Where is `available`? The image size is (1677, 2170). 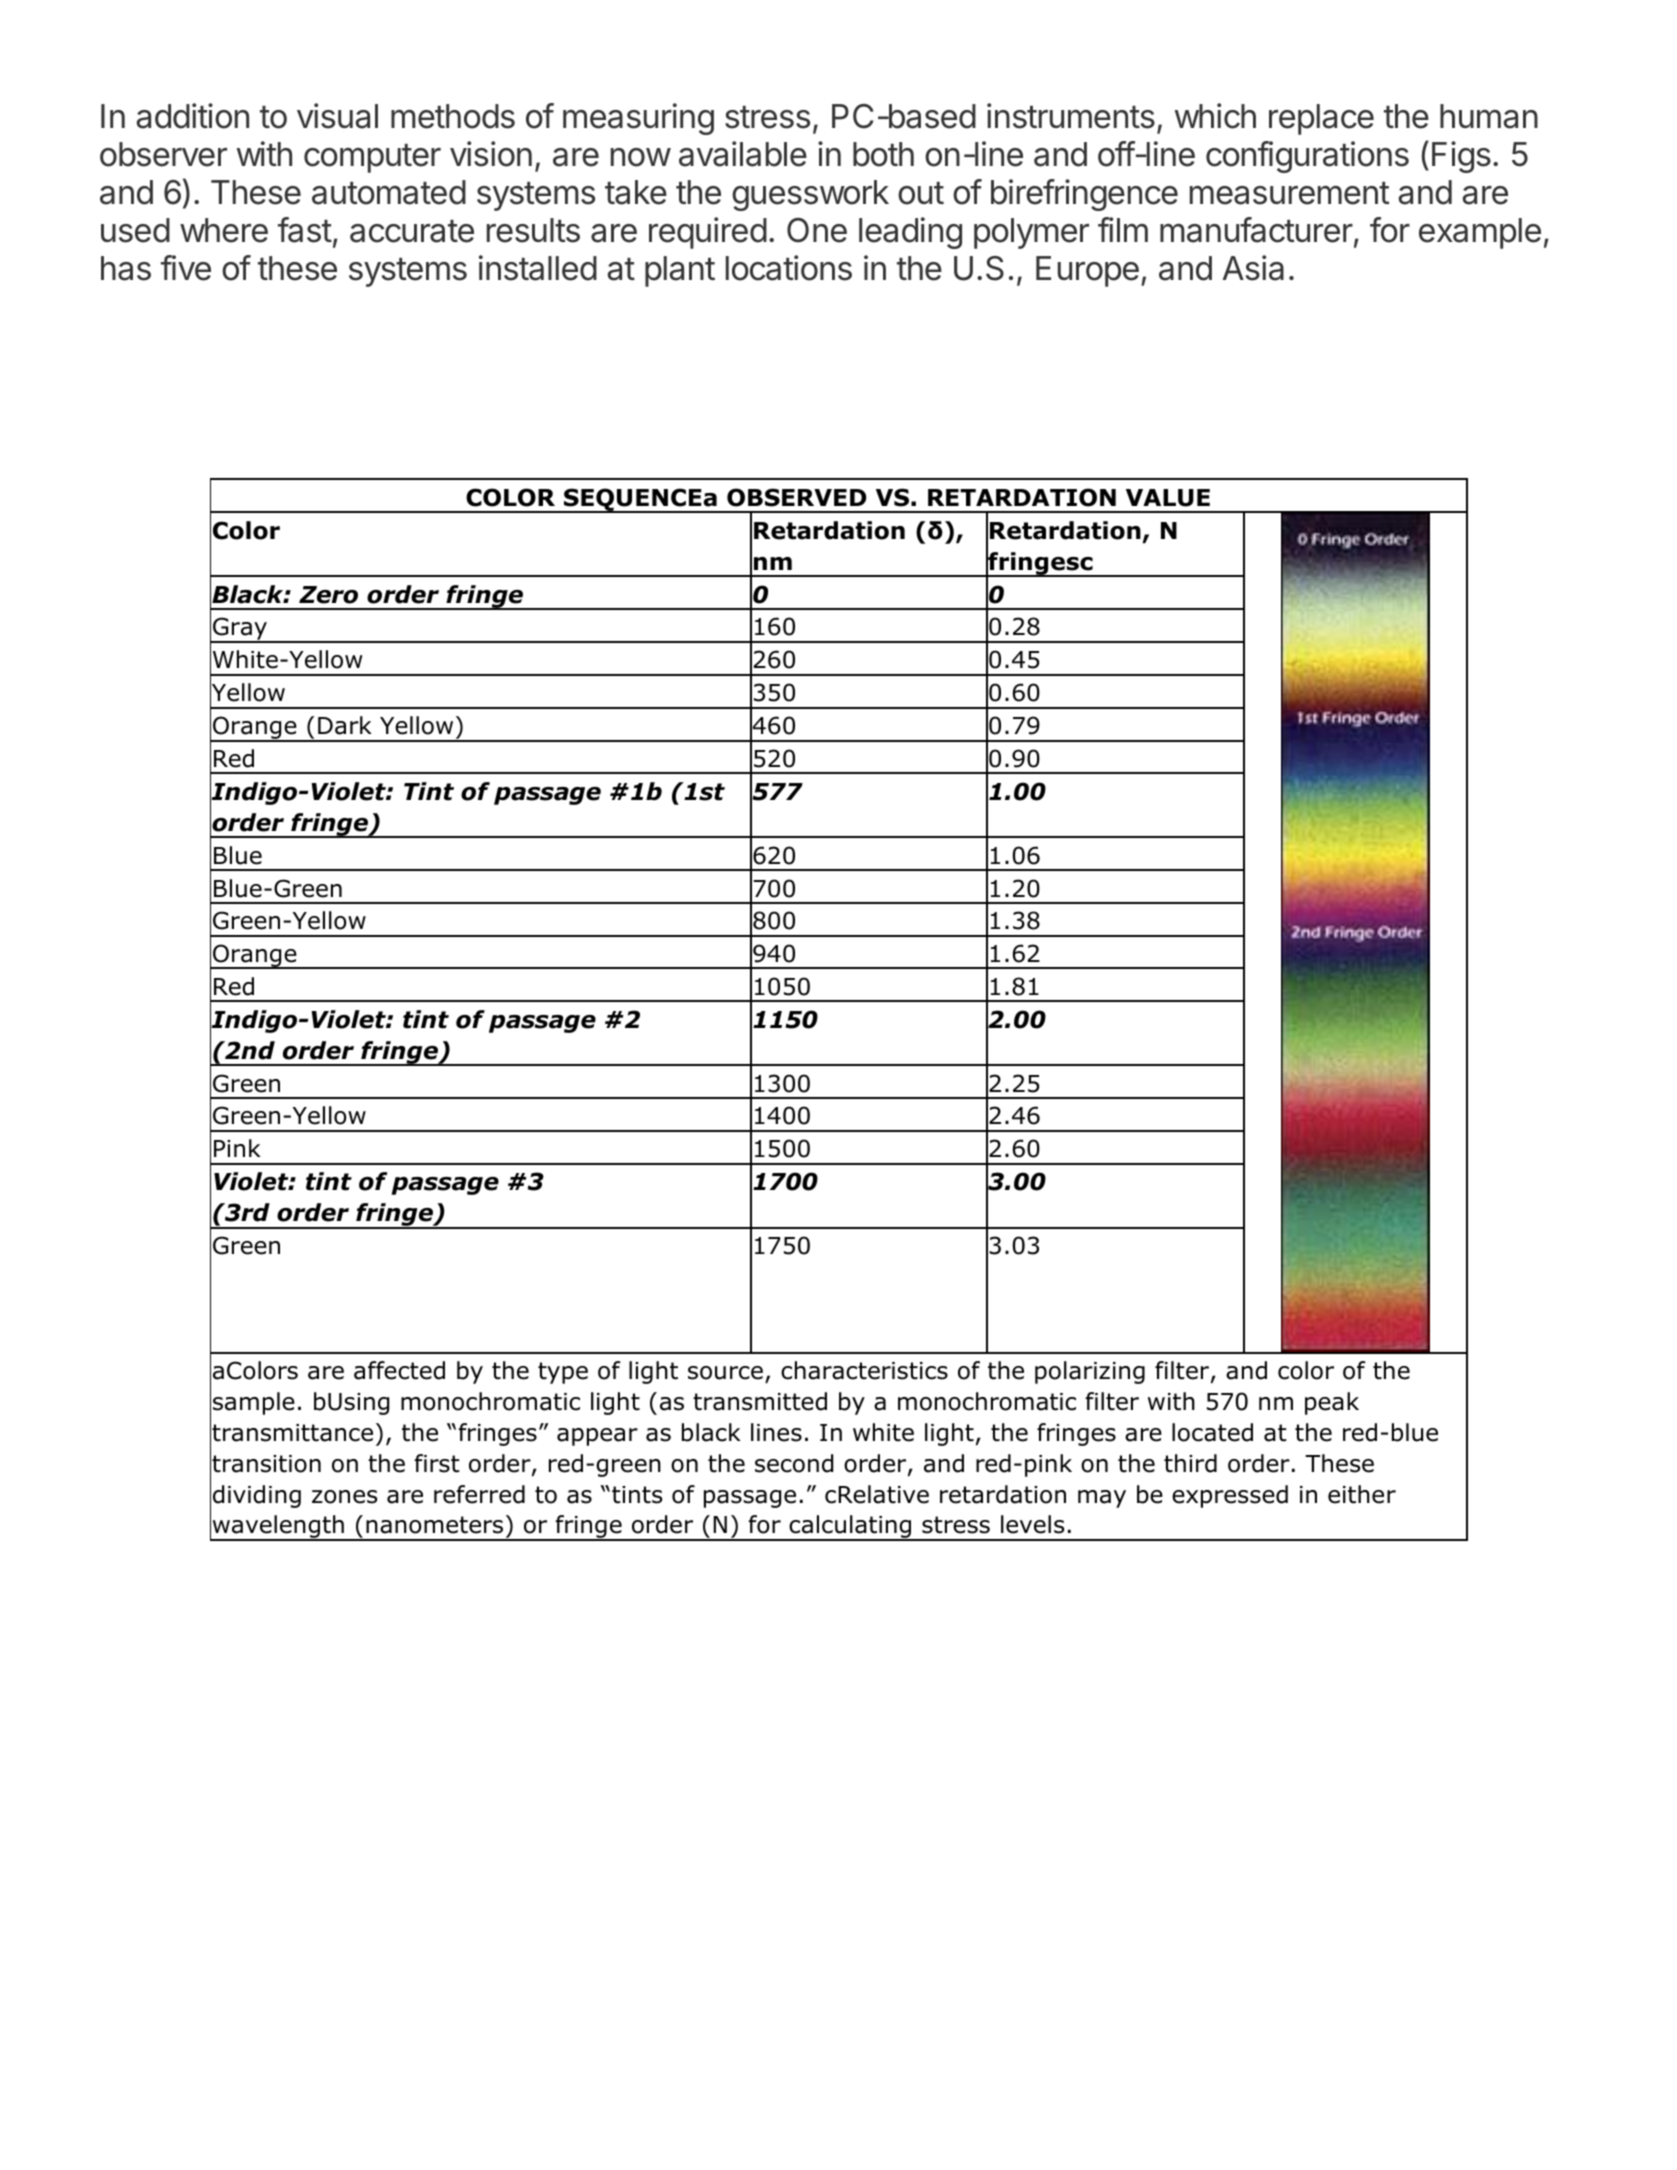
available is located at coordinates (743, 154).
